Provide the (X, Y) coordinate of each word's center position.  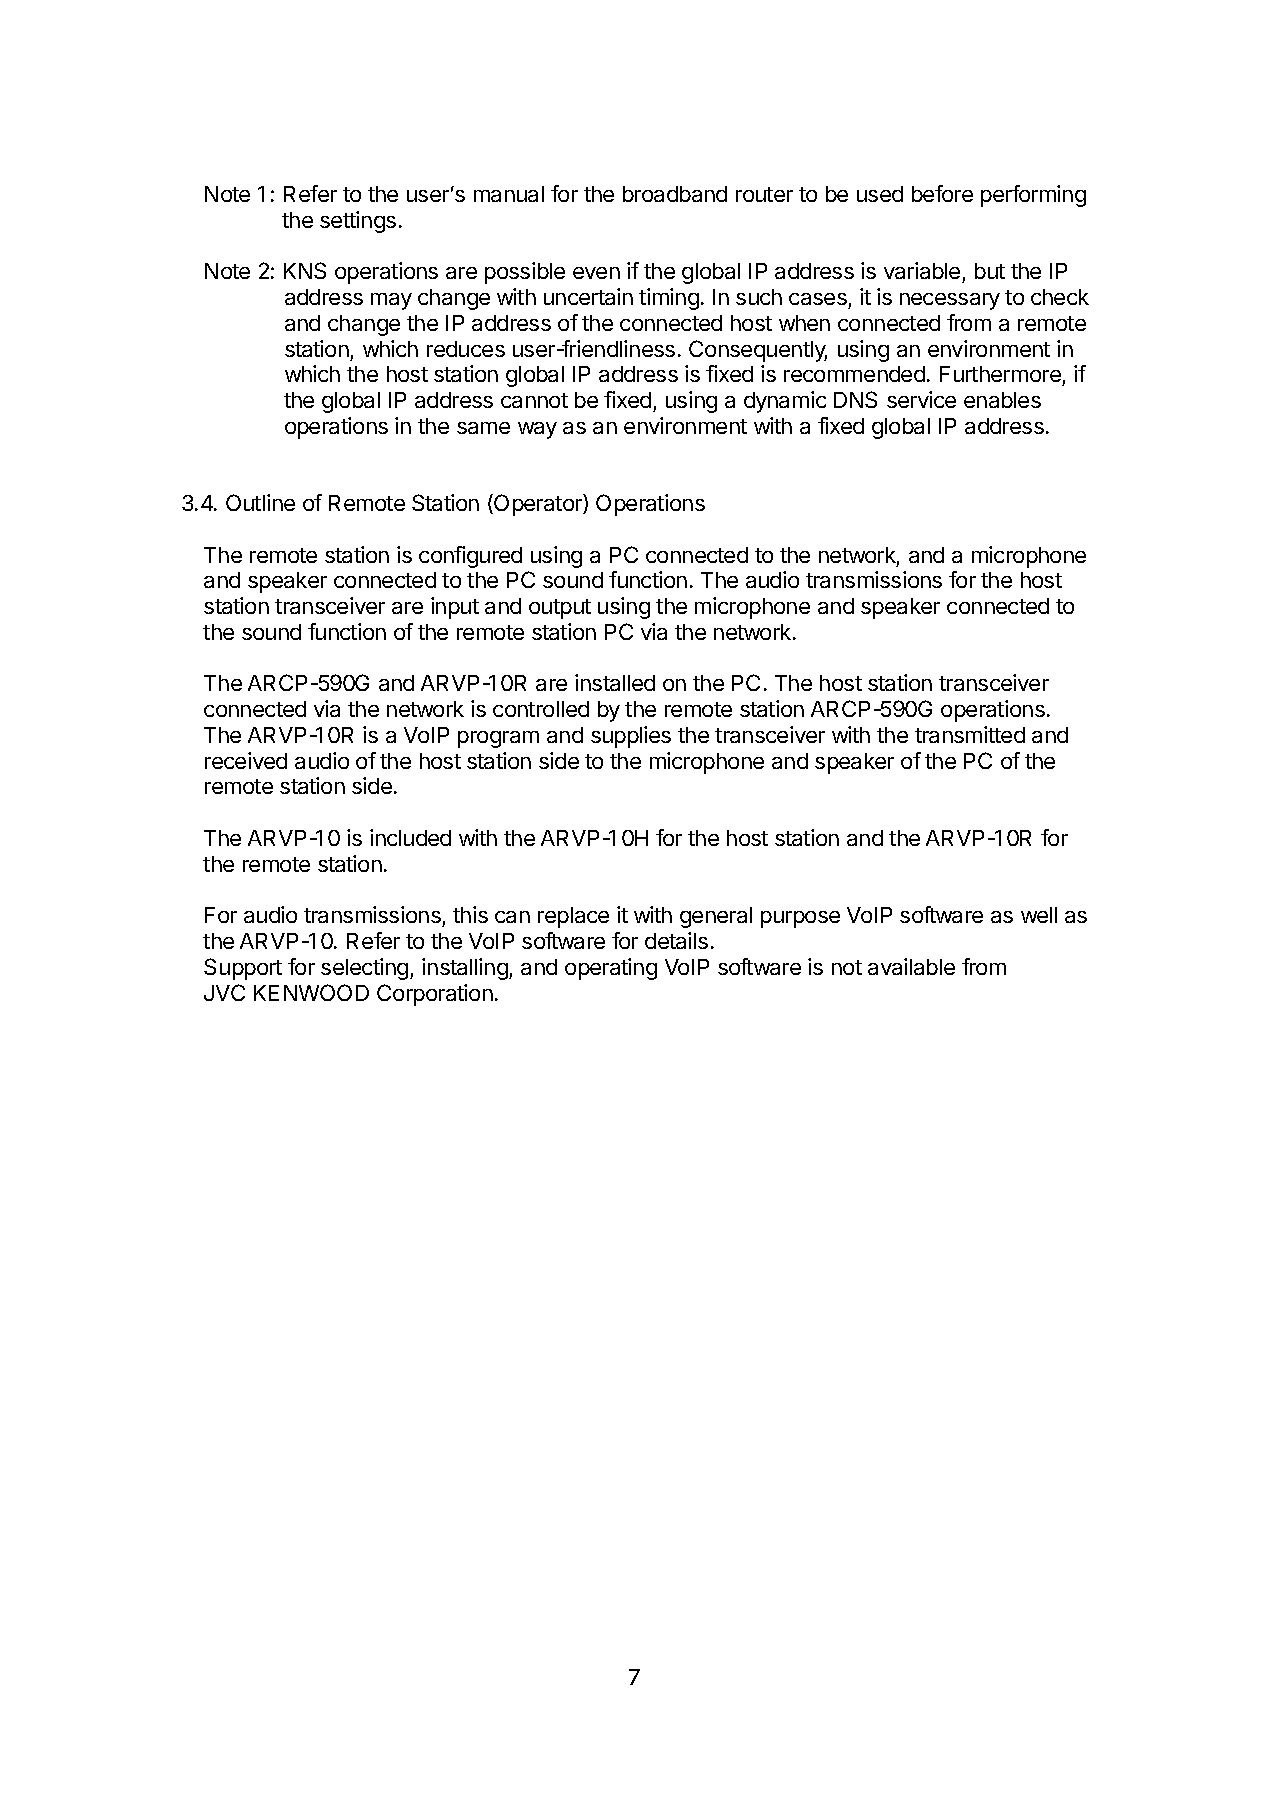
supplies (631, 737)
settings (358, 222)
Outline (260, 502)
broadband (675, 194)
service (921, 399)
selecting (364, 969)
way (537, 430)
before (942, 193)
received (246, 760)
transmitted (970, 734)
